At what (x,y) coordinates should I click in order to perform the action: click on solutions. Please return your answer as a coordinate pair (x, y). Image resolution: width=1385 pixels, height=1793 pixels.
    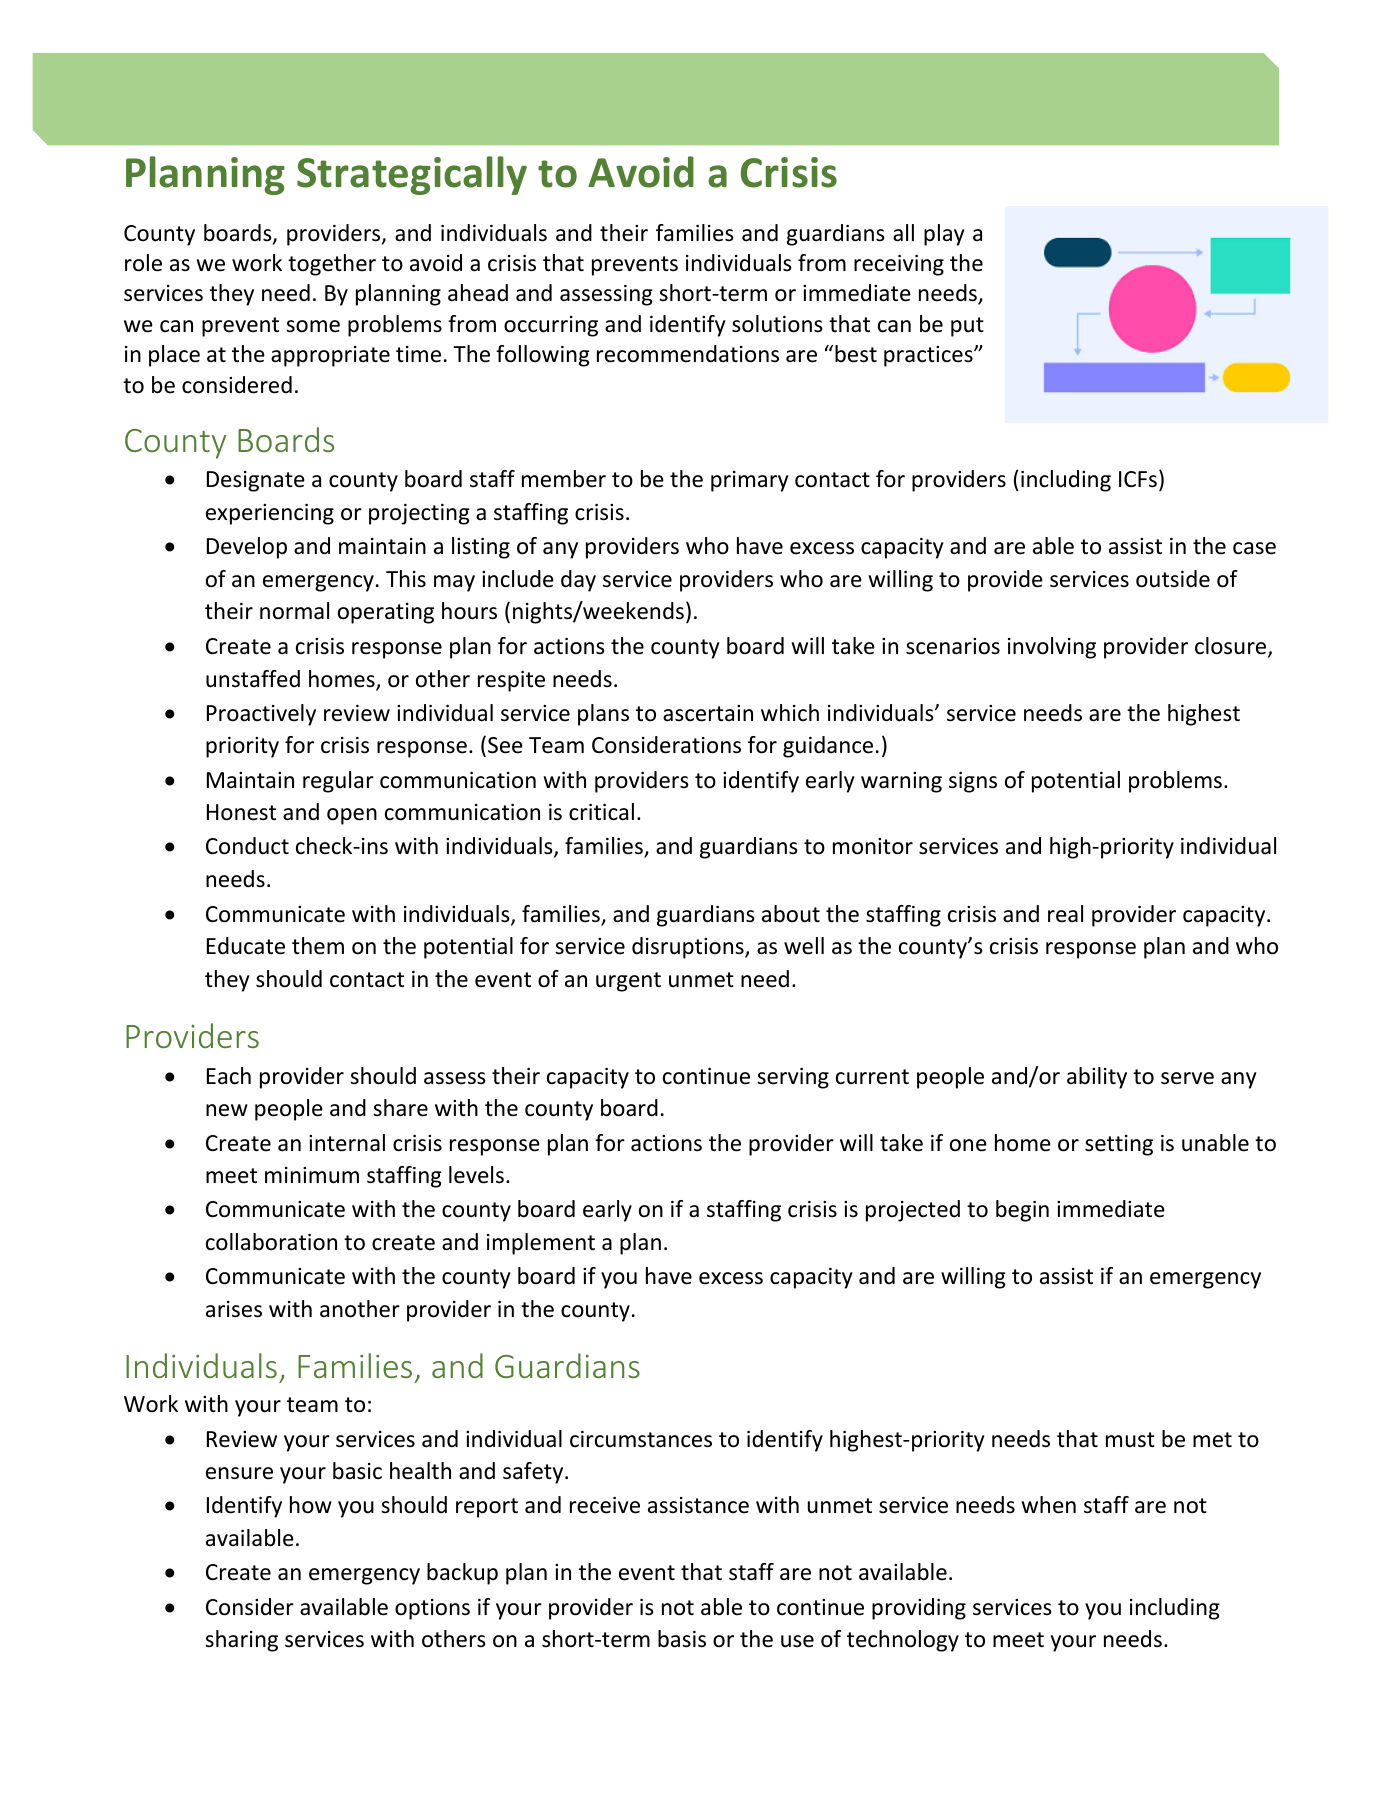
    Looking at the image, I should click on (777, 324).
